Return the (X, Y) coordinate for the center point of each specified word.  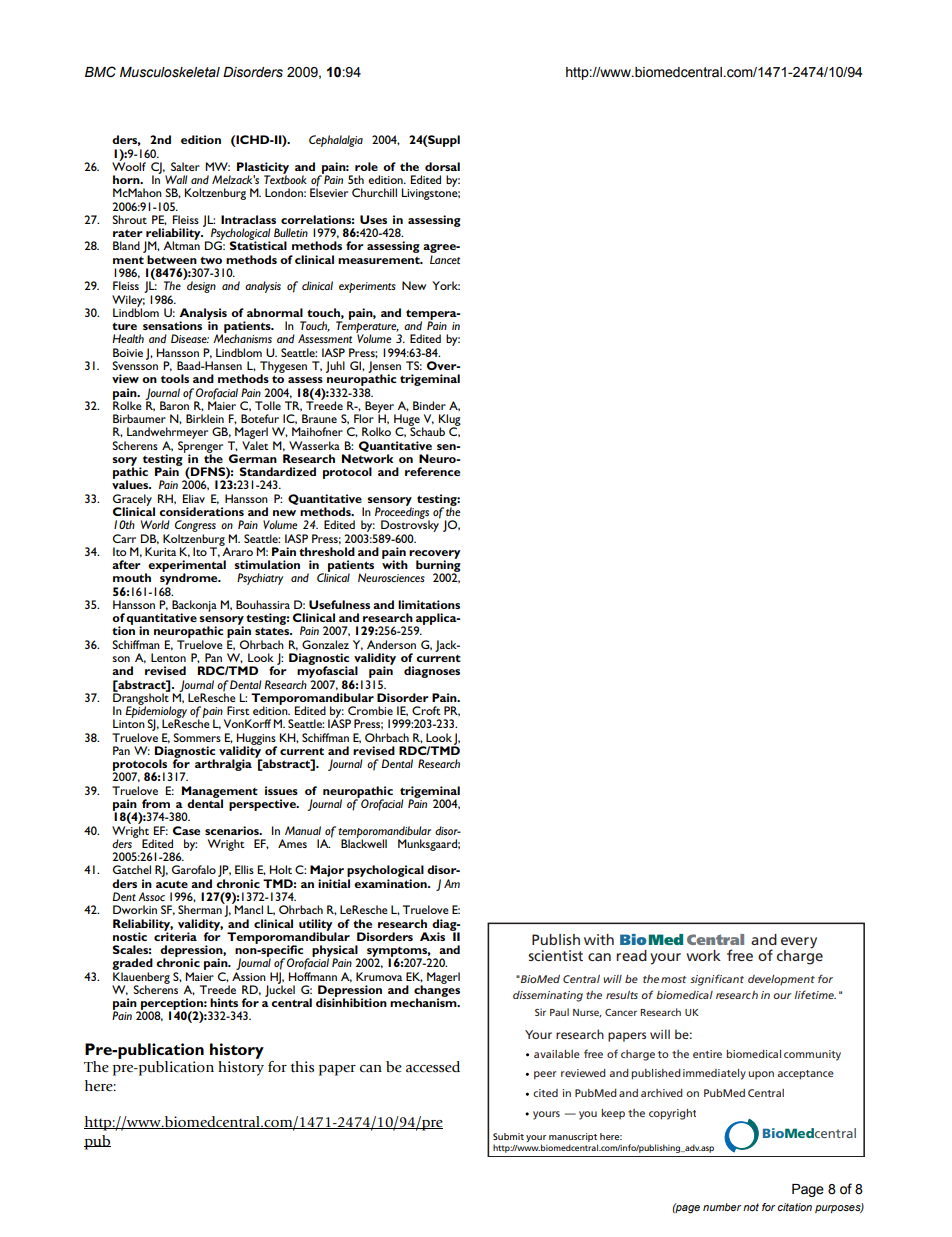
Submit (508, 1136)
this (302, 1067)
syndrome (190, 579)
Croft (426, 710)
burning (438, 566)
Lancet (445, 259)
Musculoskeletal (170, 72)
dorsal (442, 166)
